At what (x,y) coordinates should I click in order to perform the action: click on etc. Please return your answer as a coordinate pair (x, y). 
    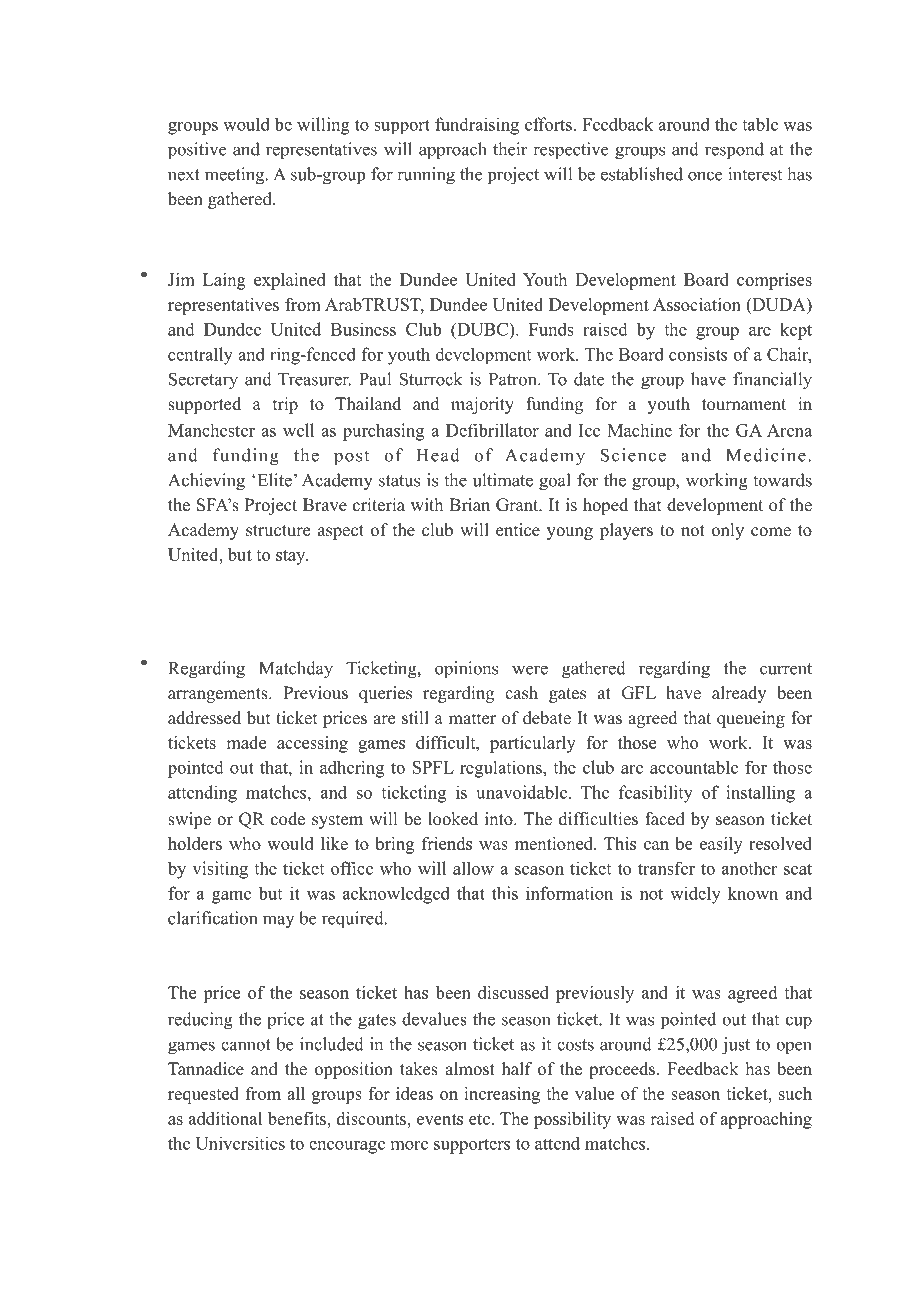
    Looking at the image, I should click on (479, 1119).
